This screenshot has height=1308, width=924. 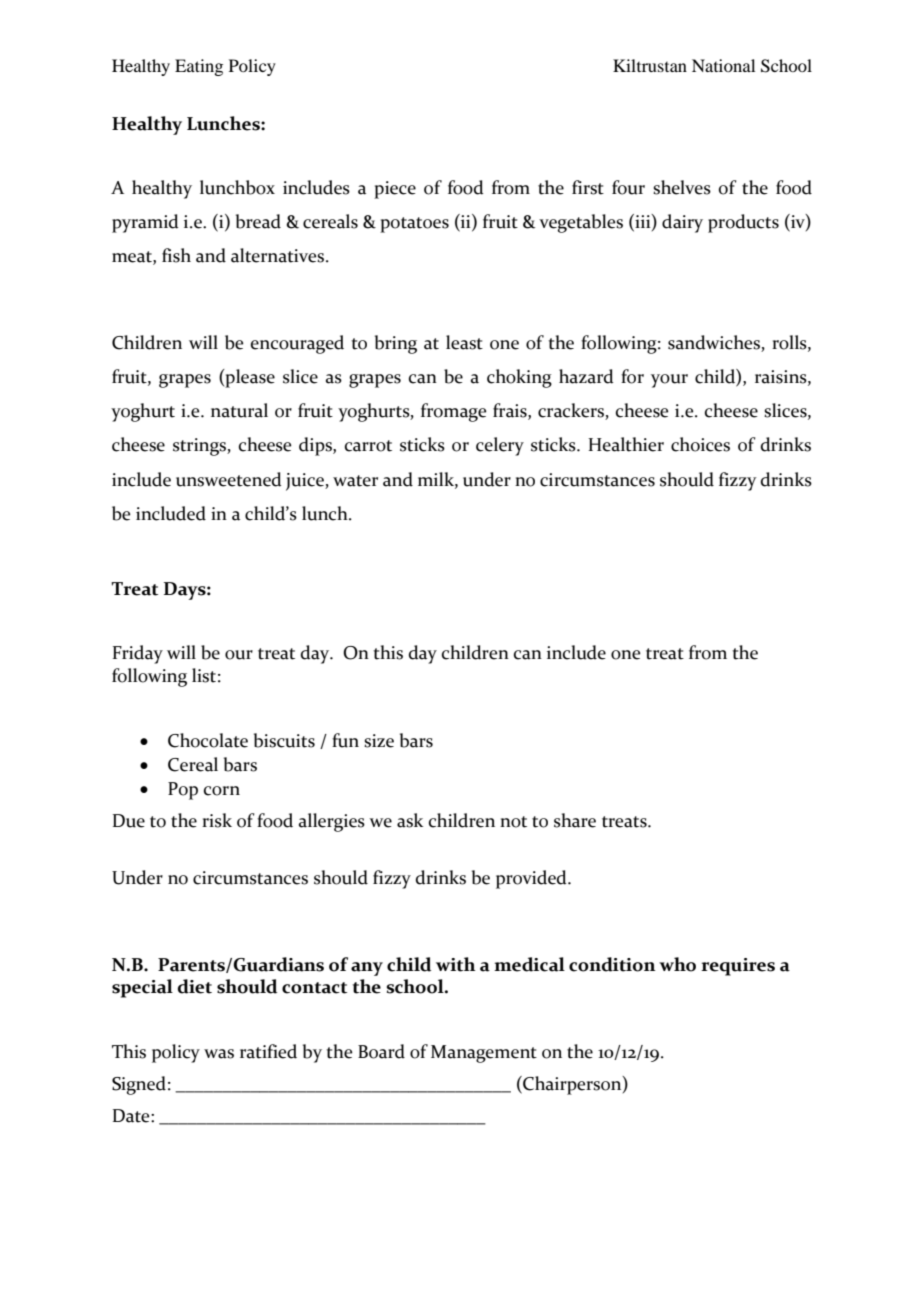 I want to click on Eating, so click(x=199, y=67).
